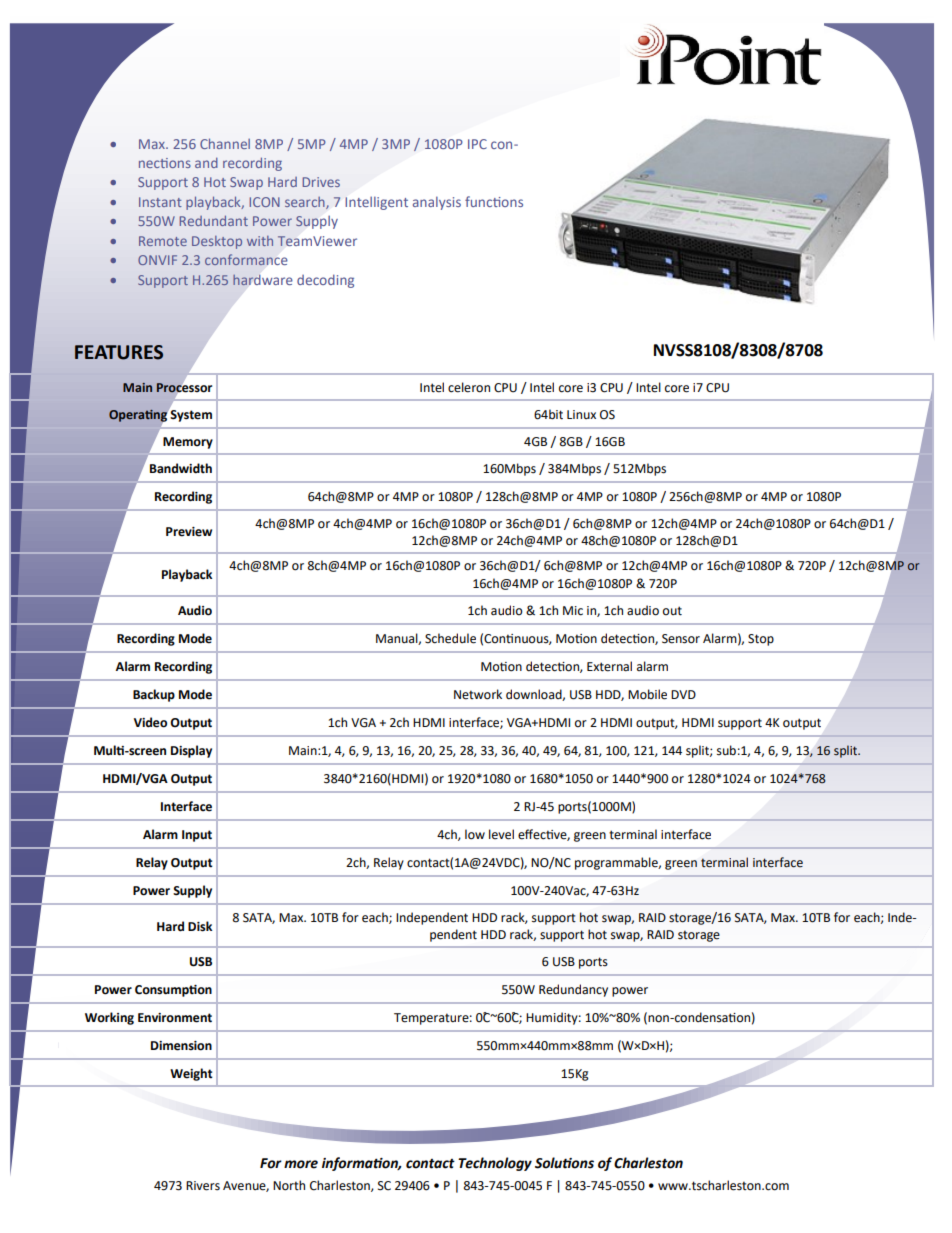  Describe the element at coordinates (494, 201) in the screenshot. I see `functions` at that location.
